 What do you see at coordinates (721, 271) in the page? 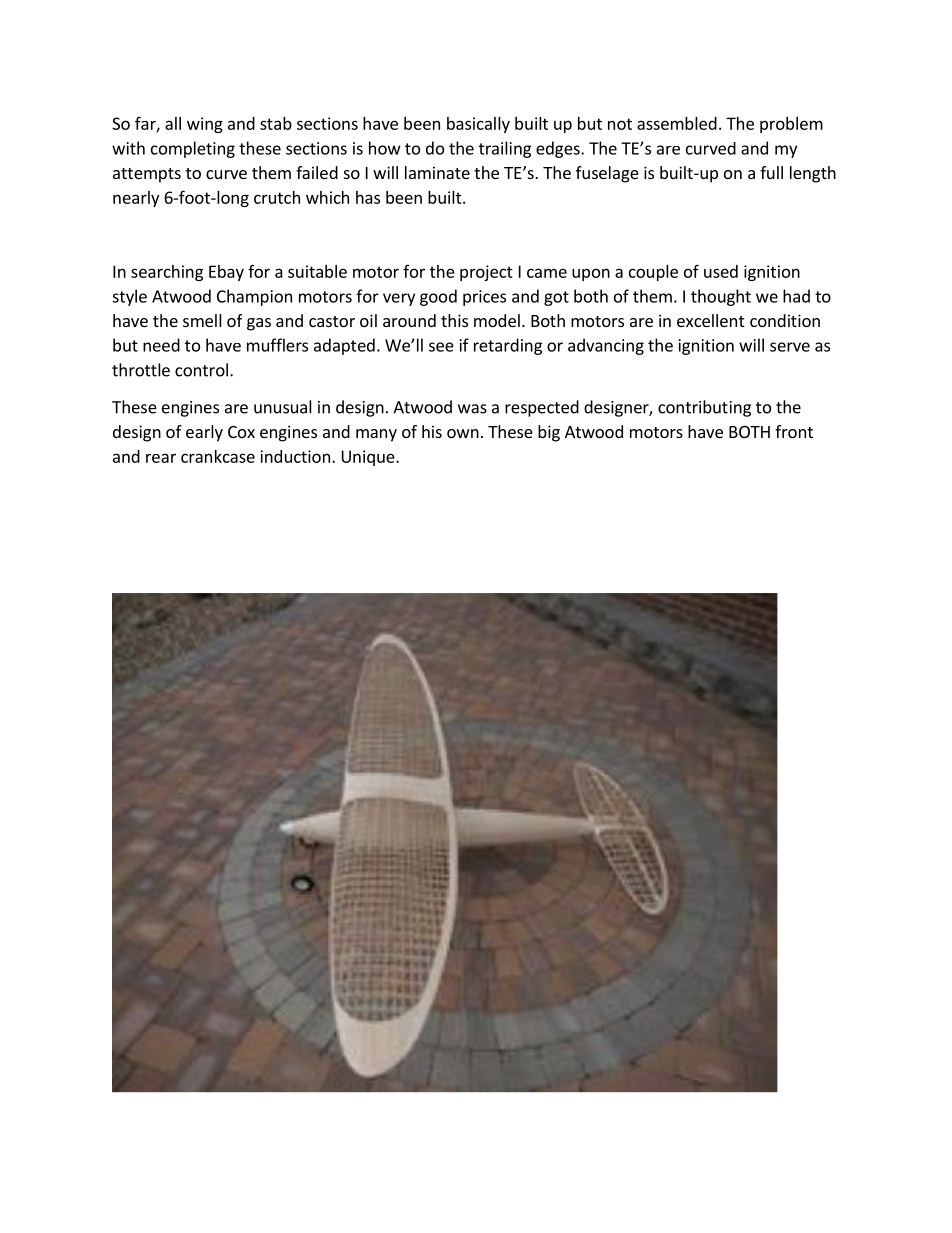
I see `used` at bounding box center [721, 271].
